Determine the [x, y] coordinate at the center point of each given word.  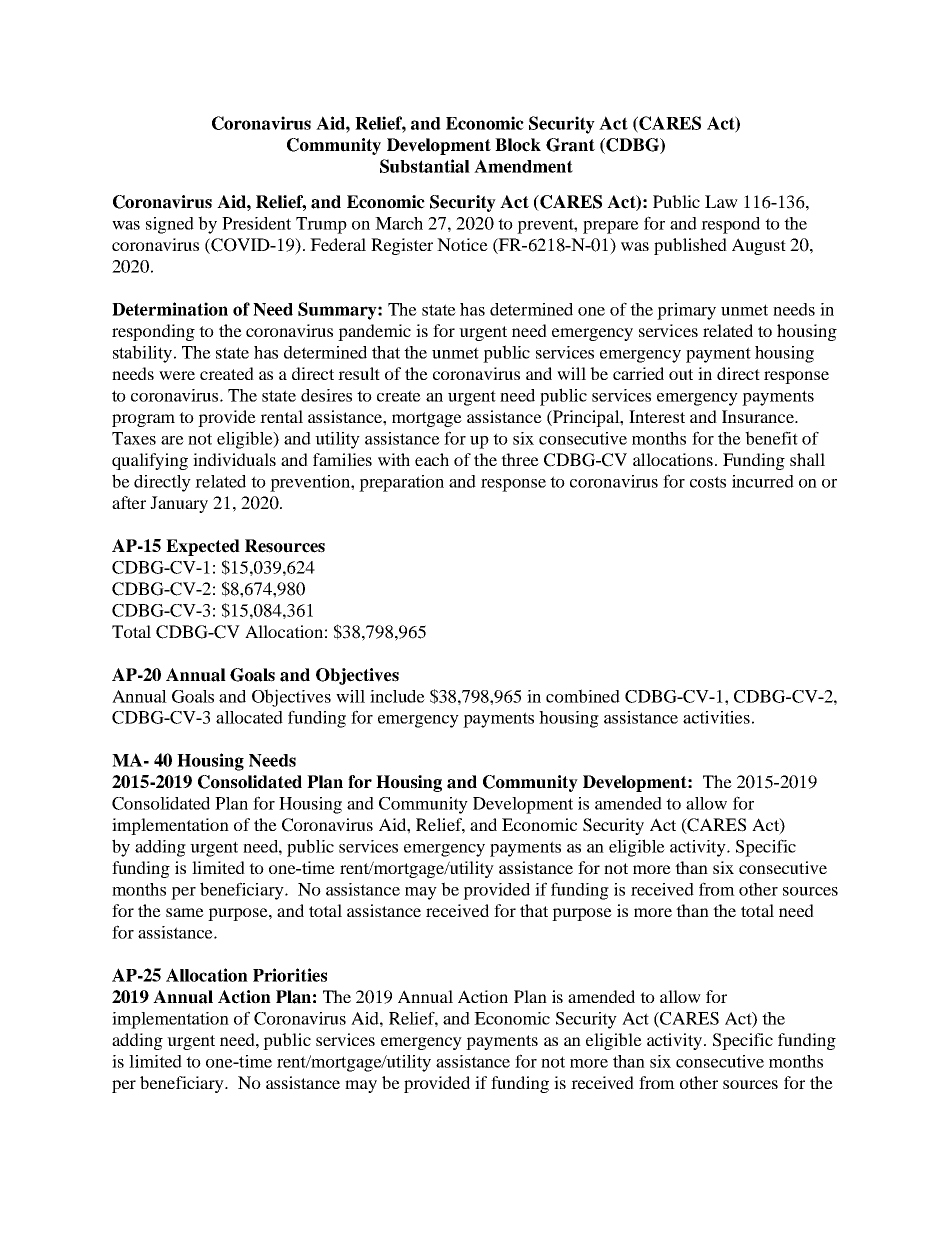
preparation [401, 483]
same [185, 912]
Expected [203, 547]
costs [708, 482]
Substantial [425, 166]
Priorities [290, 975]
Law [721, 201]
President [256, 223]
